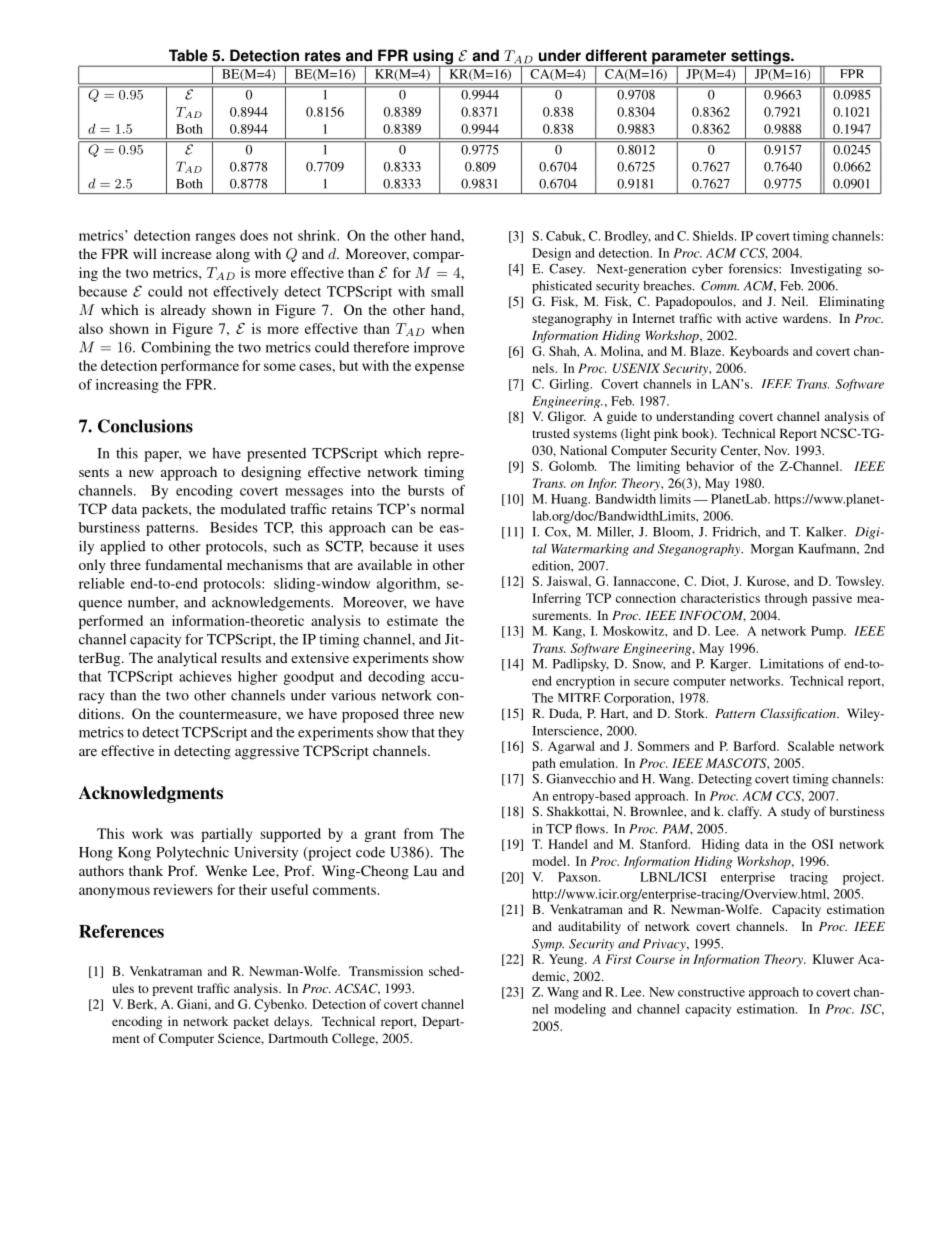 The image size is (952, 1233). What do you see at coordinates (448, 328) in the screenshot?
I see `when` at bounding box center [448, 328].
